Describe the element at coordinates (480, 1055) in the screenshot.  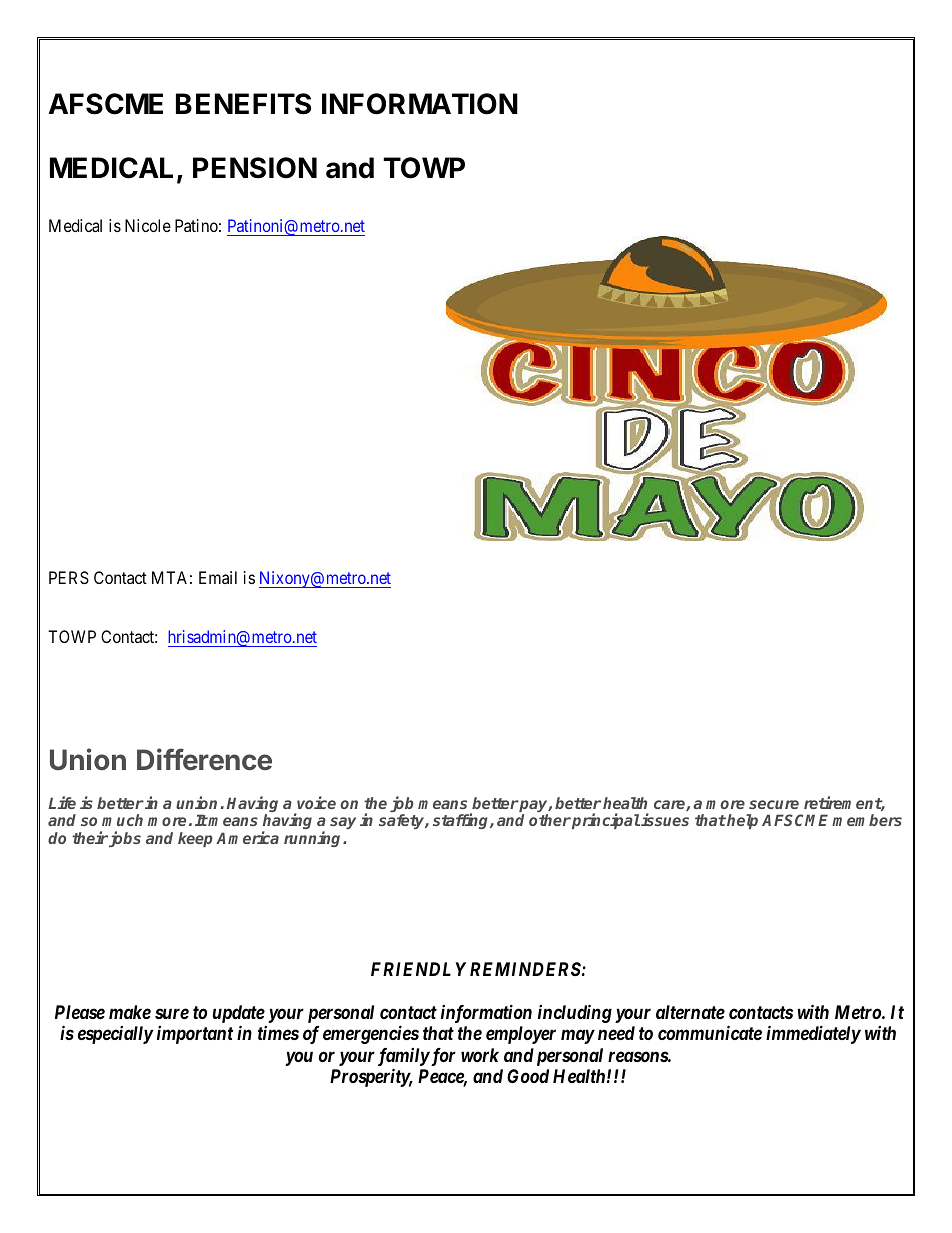
I see `work` at that location.
